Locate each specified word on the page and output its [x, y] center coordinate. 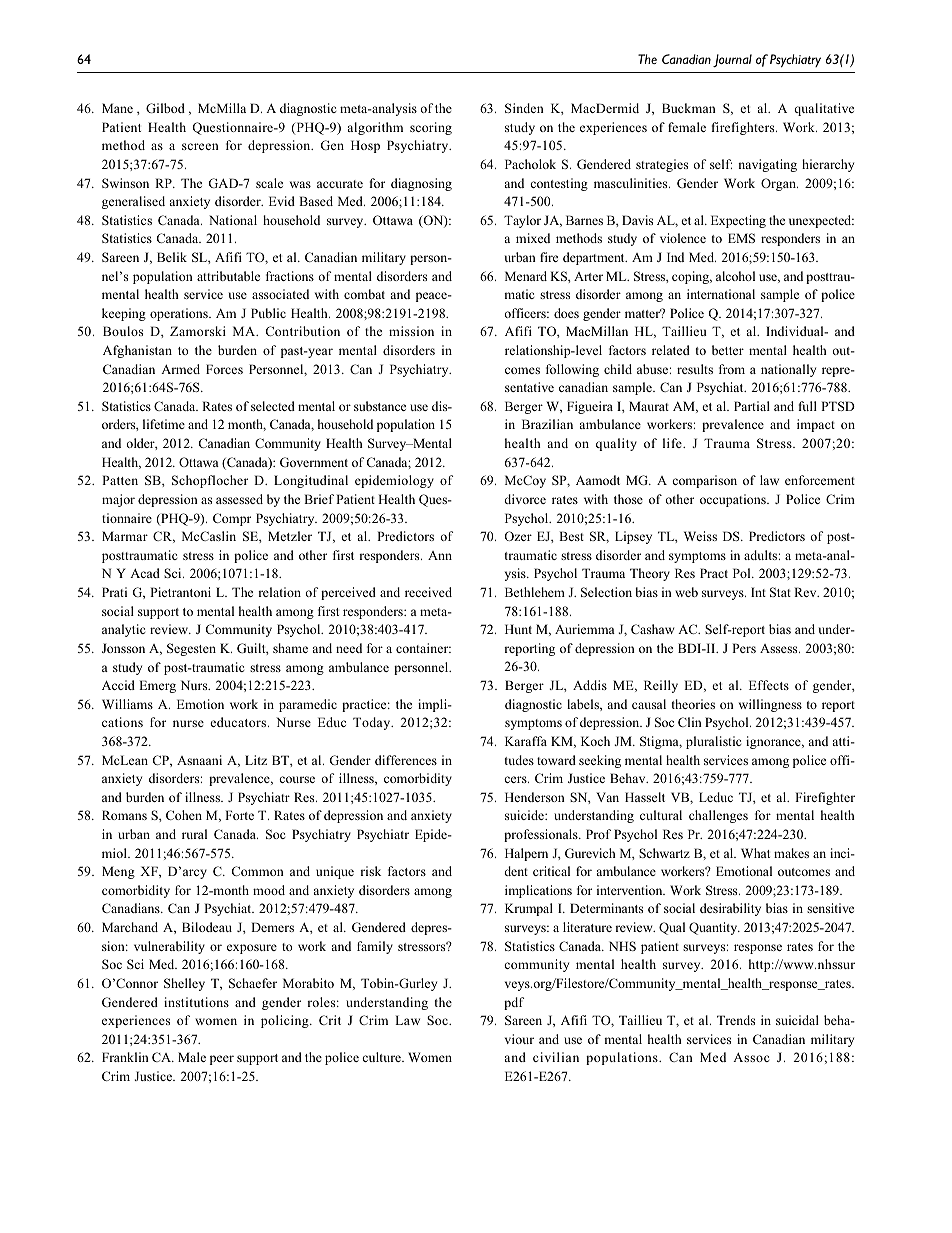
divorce [525, 499]
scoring [431, 128]
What [755, 853]
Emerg [157, 686]
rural [194, 834]
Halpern [526, 854]
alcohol [735, 276]
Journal [732, 60]
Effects [769, 685]
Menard [526, 276]
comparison [704, 481]
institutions [196, 1002]
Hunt [518, 629]
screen [200, 146]
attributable [228, 276]
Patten [120, 480]
